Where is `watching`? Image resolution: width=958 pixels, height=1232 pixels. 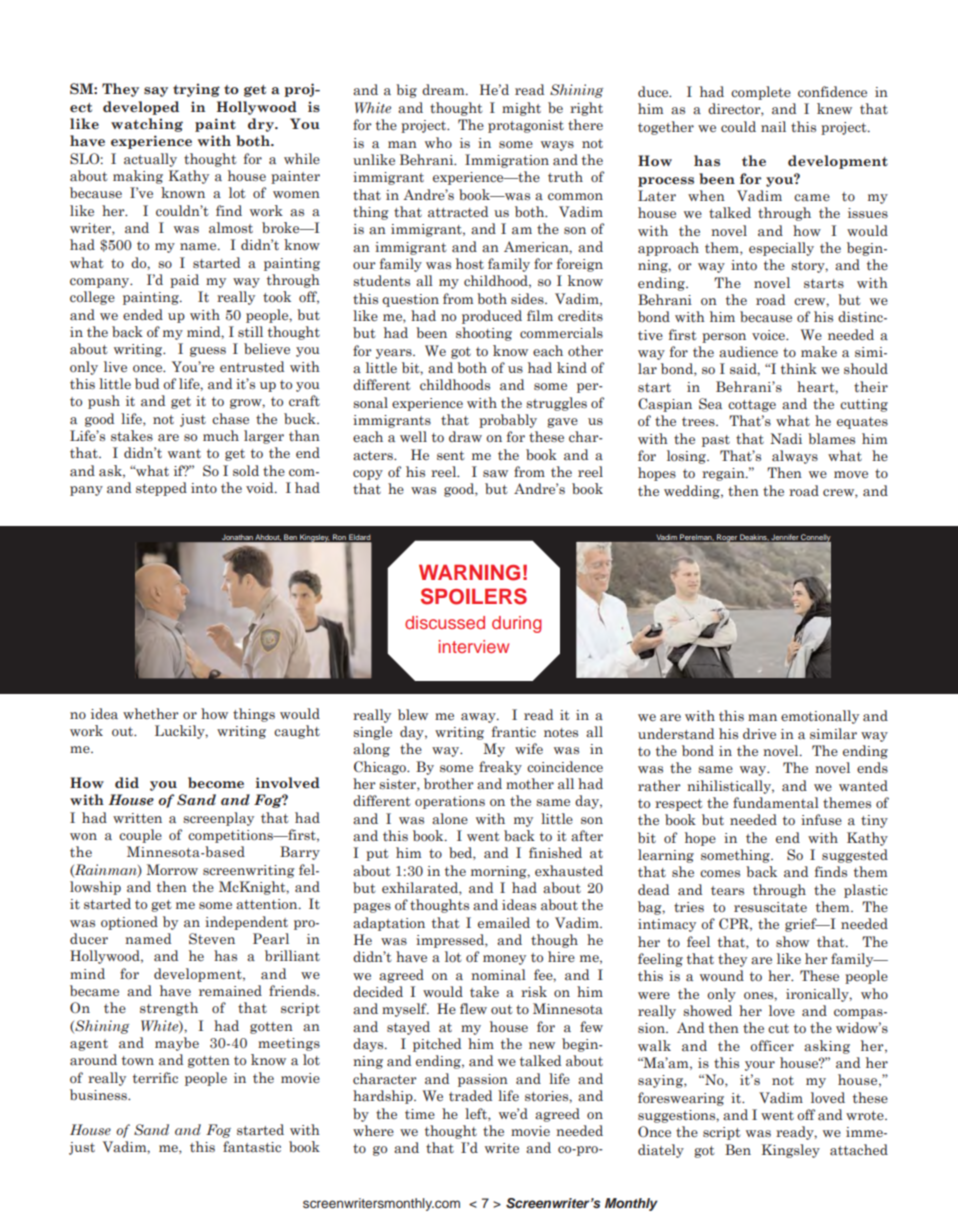
watching is located at coordinates (147, 125).
